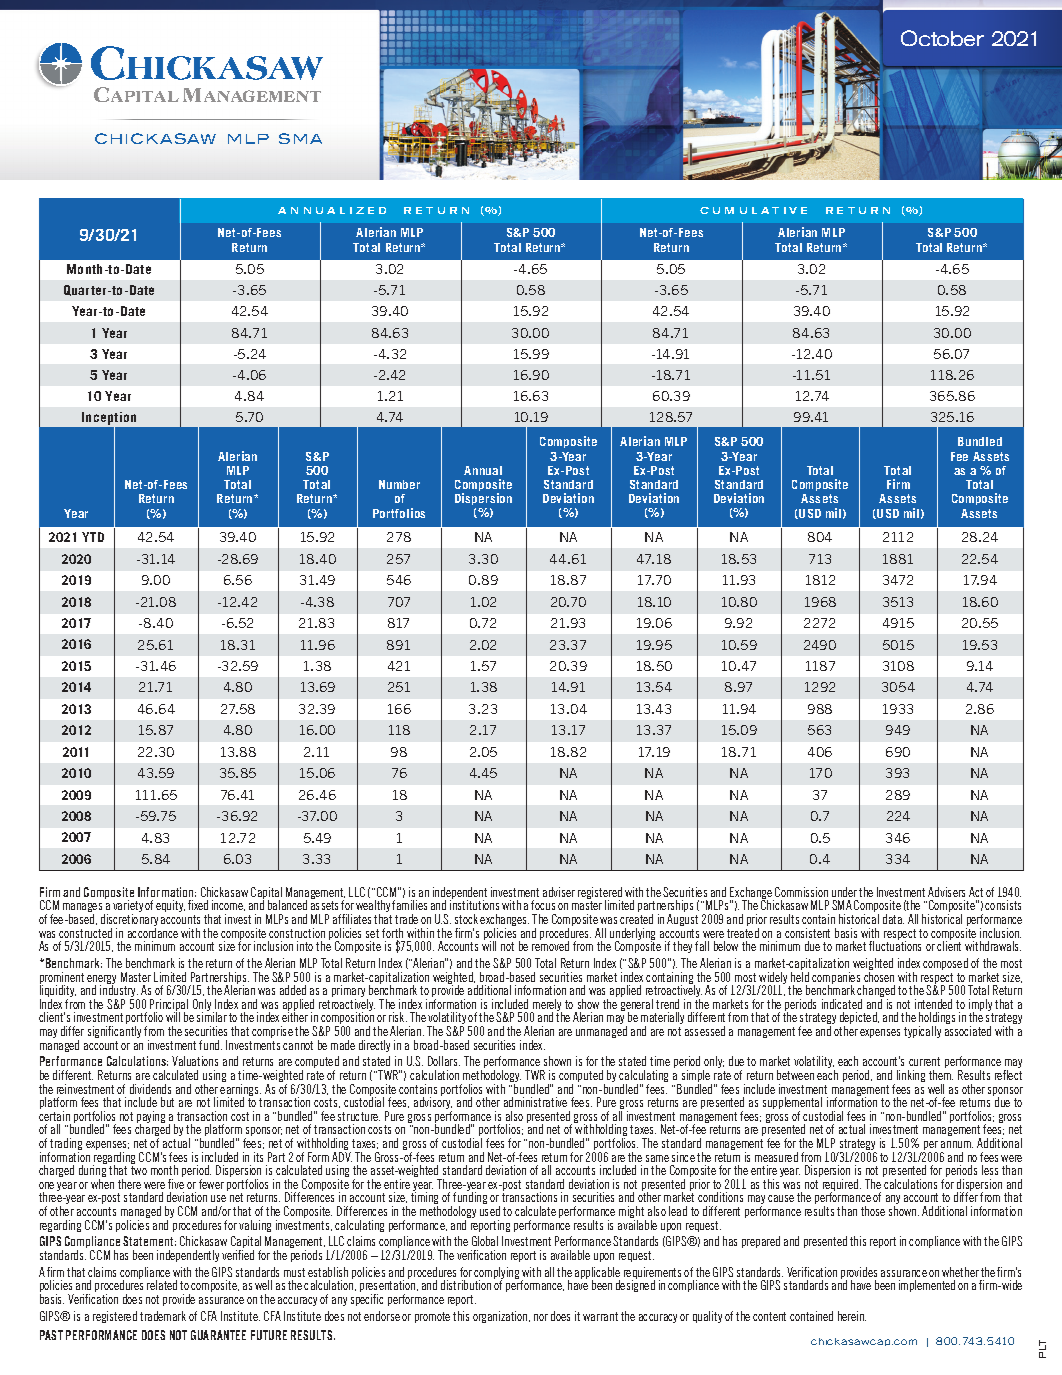  I want to click on herein, so click(852, 1316).
